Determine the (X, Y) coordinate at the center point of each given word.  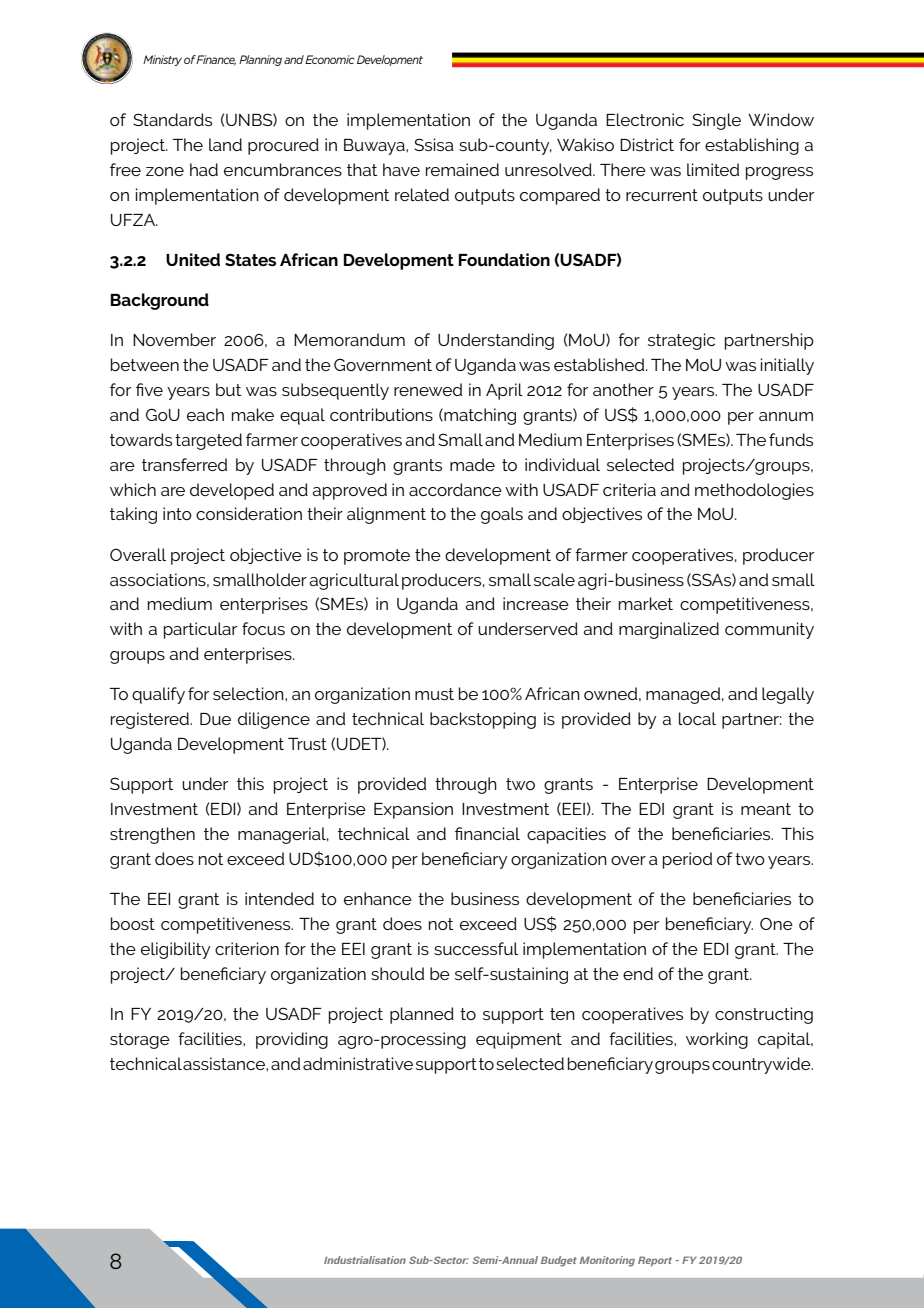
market (646, 603)
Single (716, 121)
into (177, 513)
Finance (216, 60)
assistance (225, 1063)
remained (462, 169)
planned (422, 1015)
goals (502, 515)
